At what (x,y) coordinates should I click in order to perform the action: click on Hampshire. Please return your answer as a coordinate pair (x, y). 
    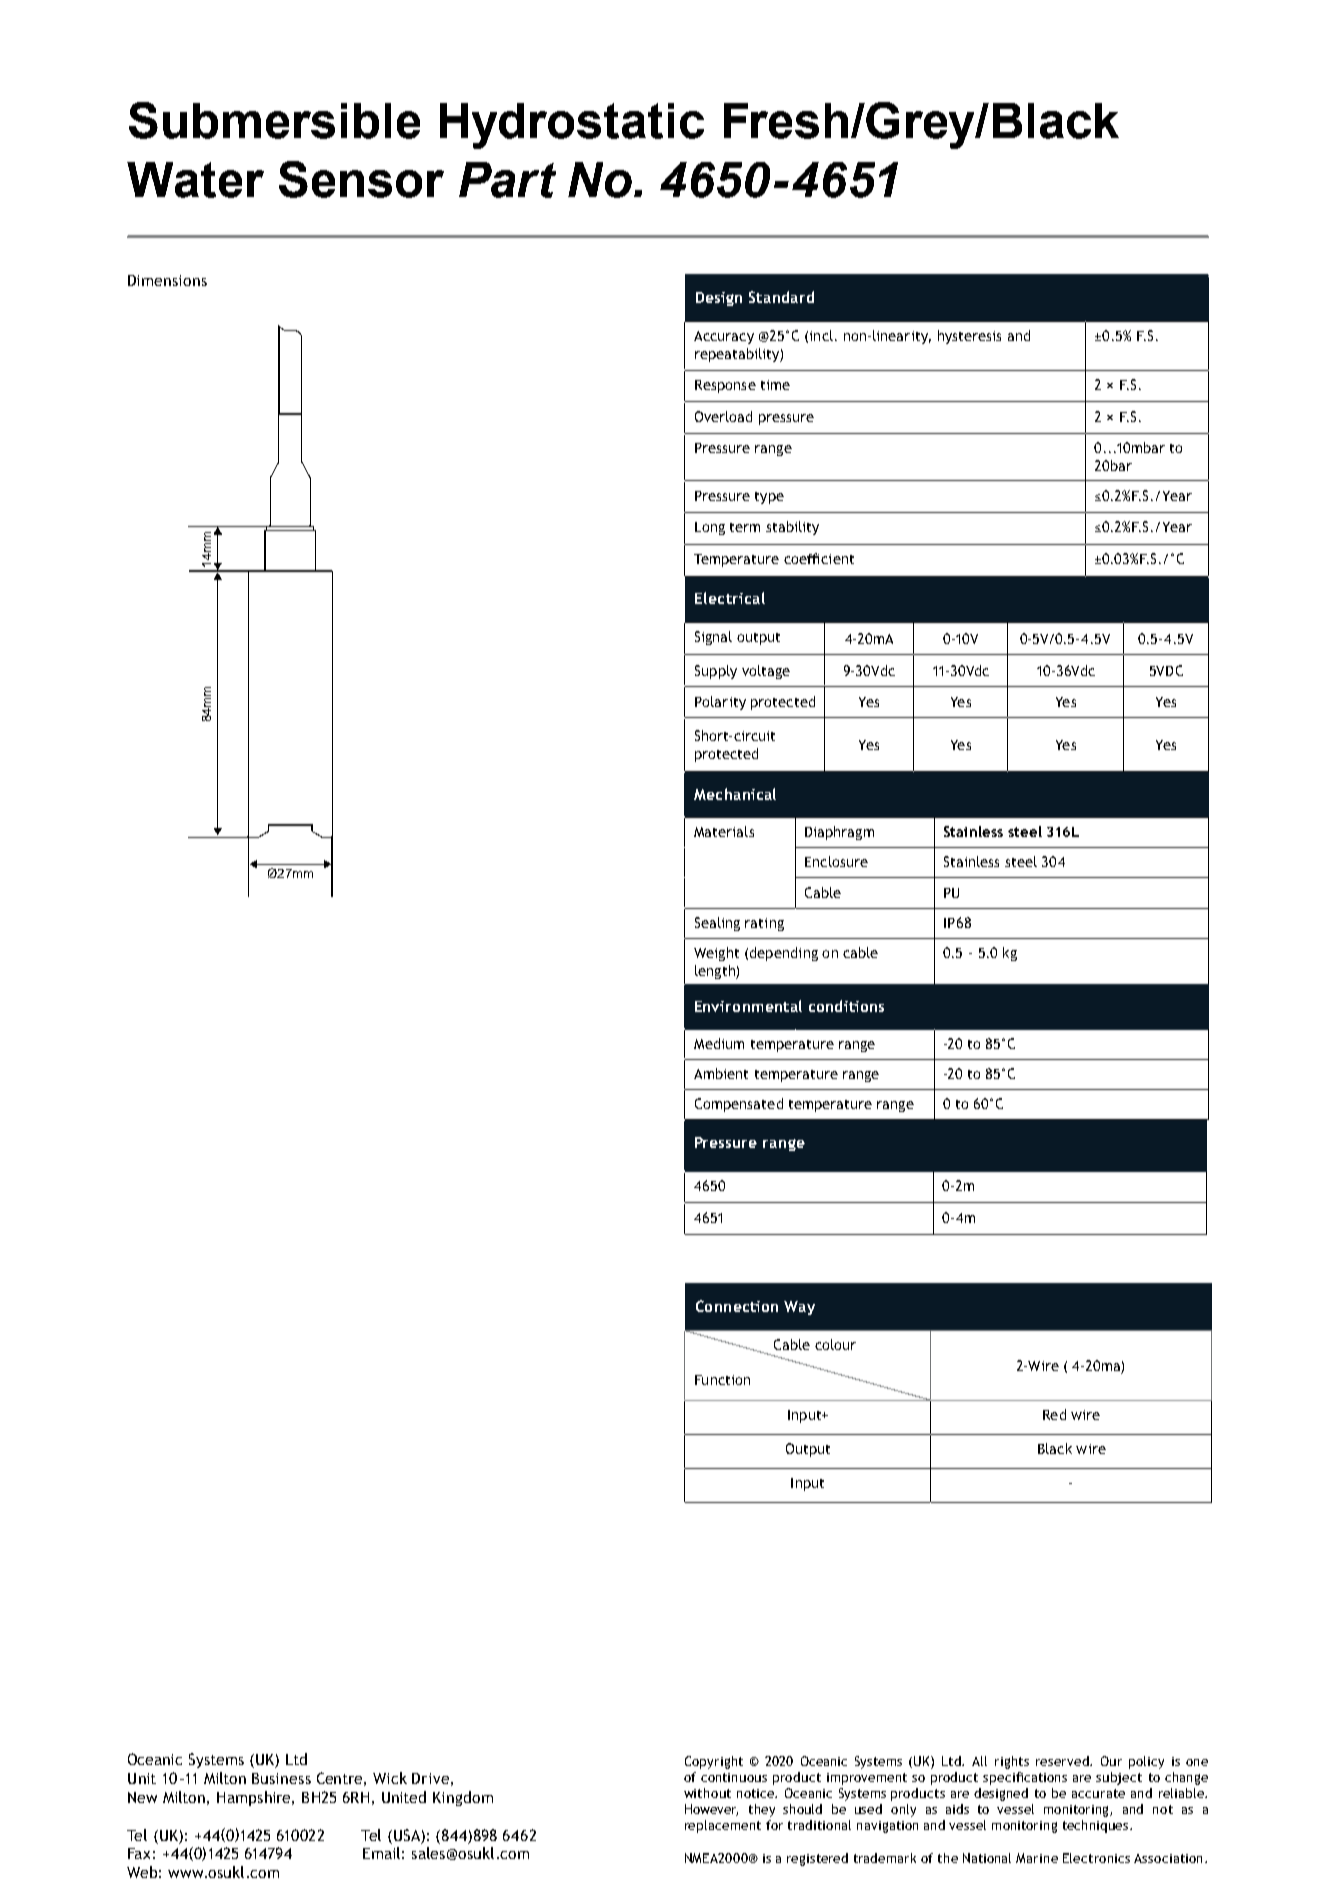
    Looking at the image, I should click on (255, 1798).
